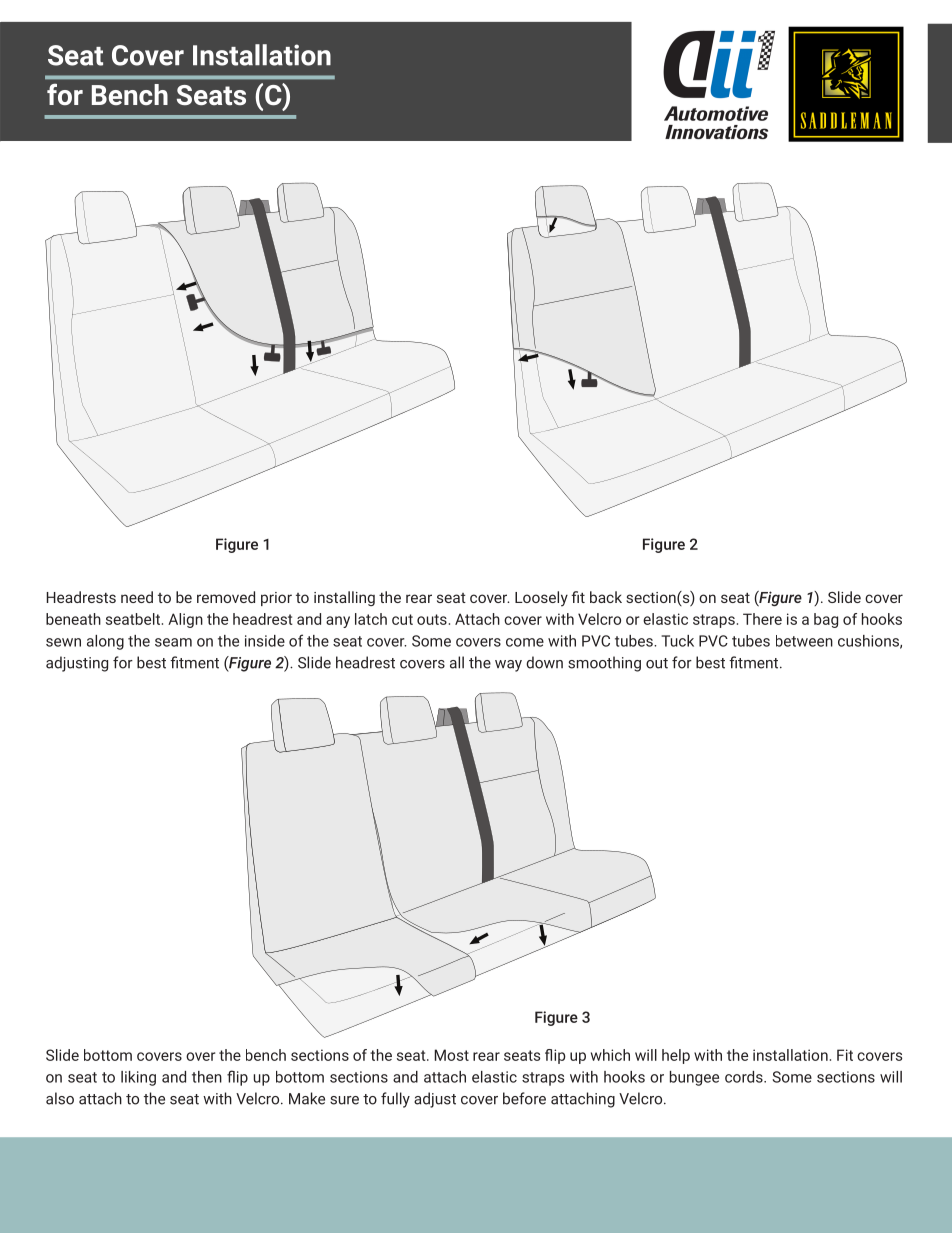 The width and height of the screenshot is (952, 1233). I want to click on There, so click(762, 619).
